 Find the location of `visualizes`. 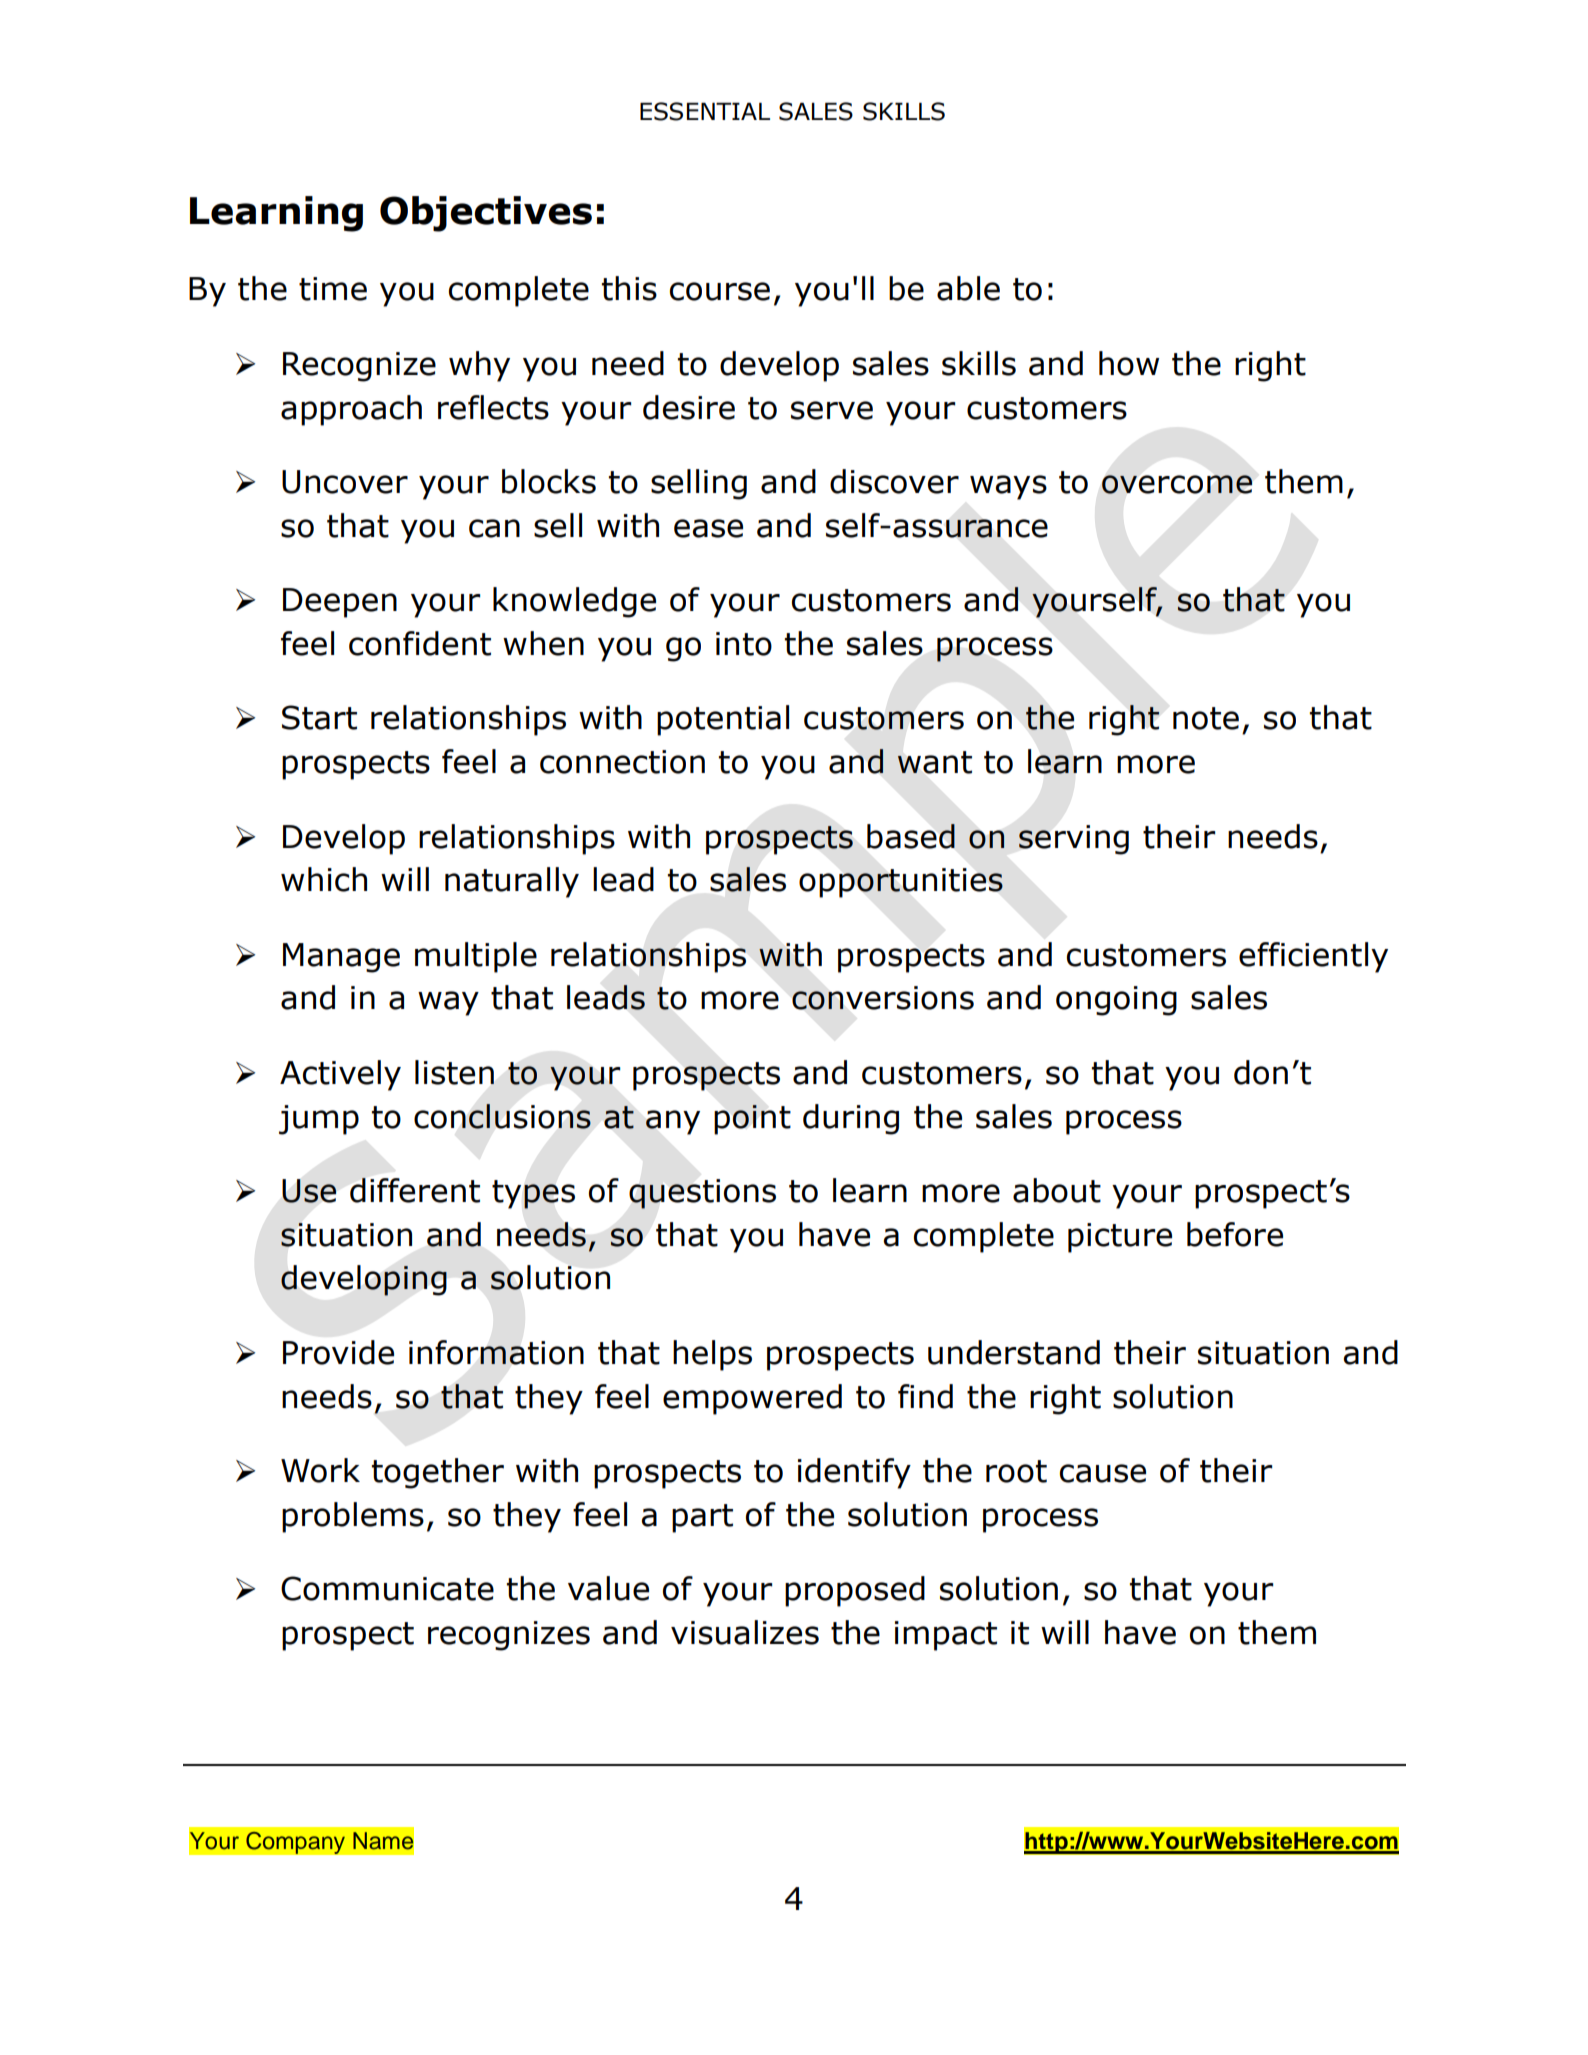

visualizes is located at coordinates (745, 1632).
